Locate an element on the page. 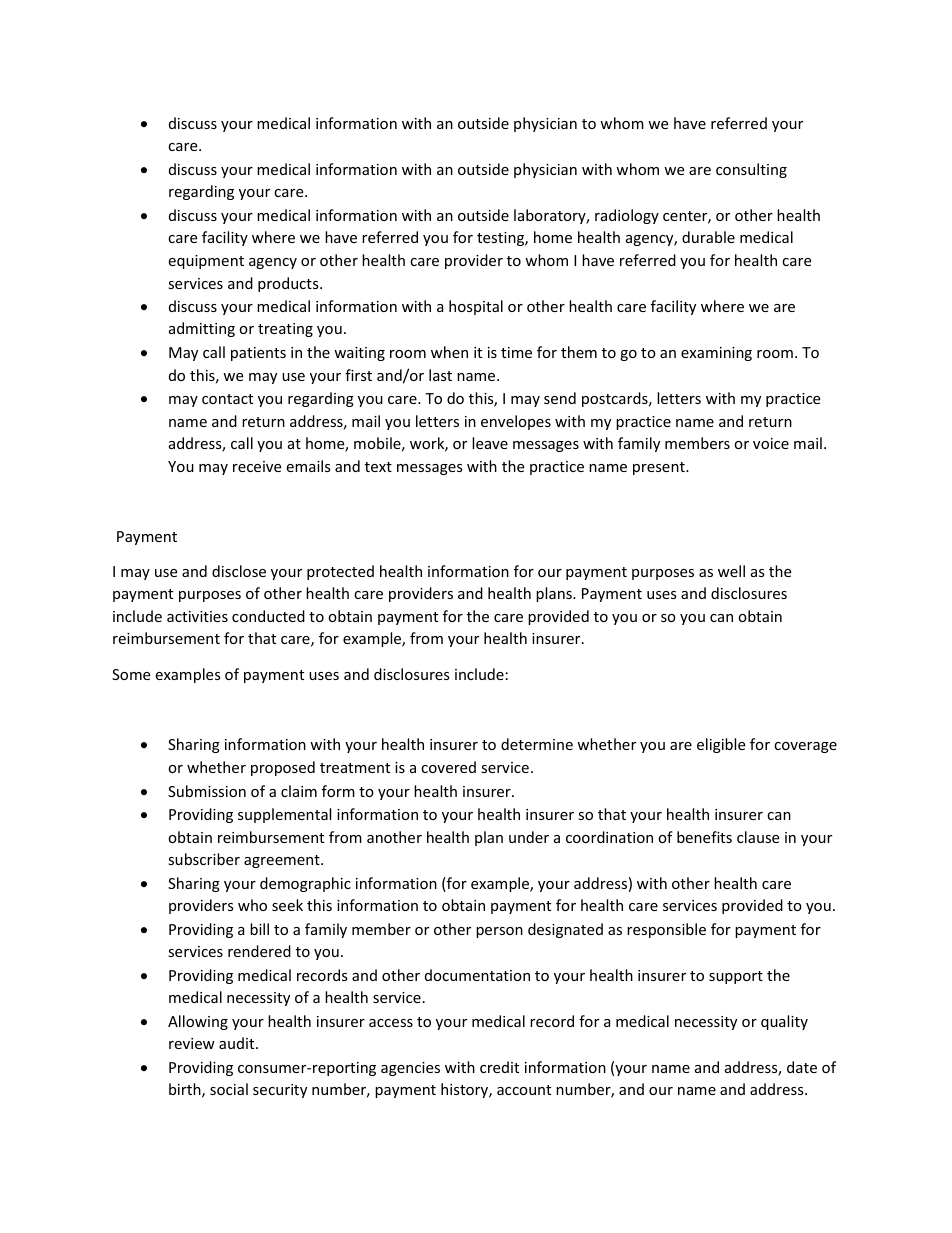 The image size is (952, 1233). credit is located at coordinates (499, 1067).
